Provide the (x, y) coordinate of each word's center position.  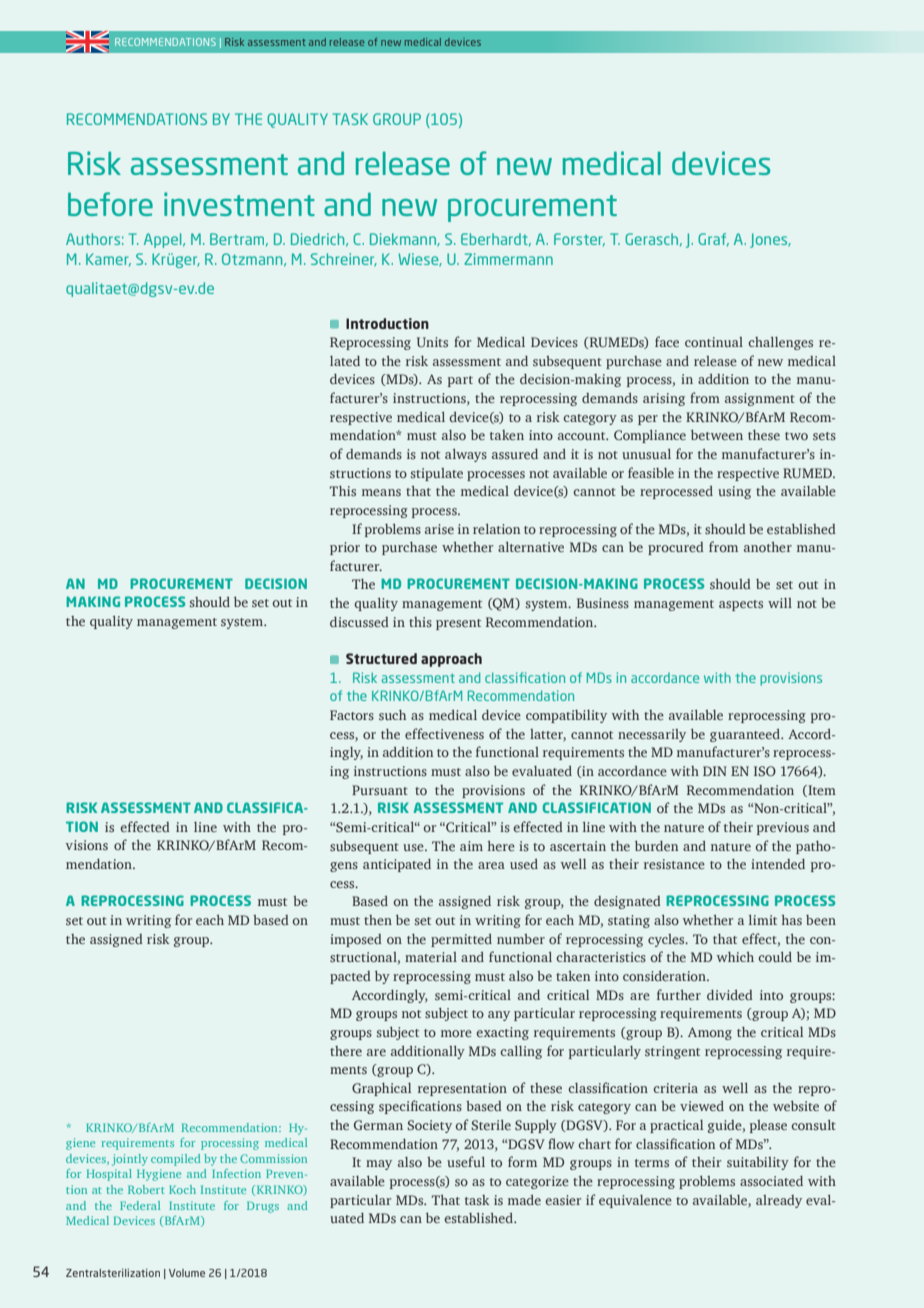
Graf (713, 240)
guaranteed (746, 735)
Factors (352, 715)
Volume (187, 1273)
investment (239, 204)
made (524, 1200)
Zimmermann (508, 259)
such (392, 715)
